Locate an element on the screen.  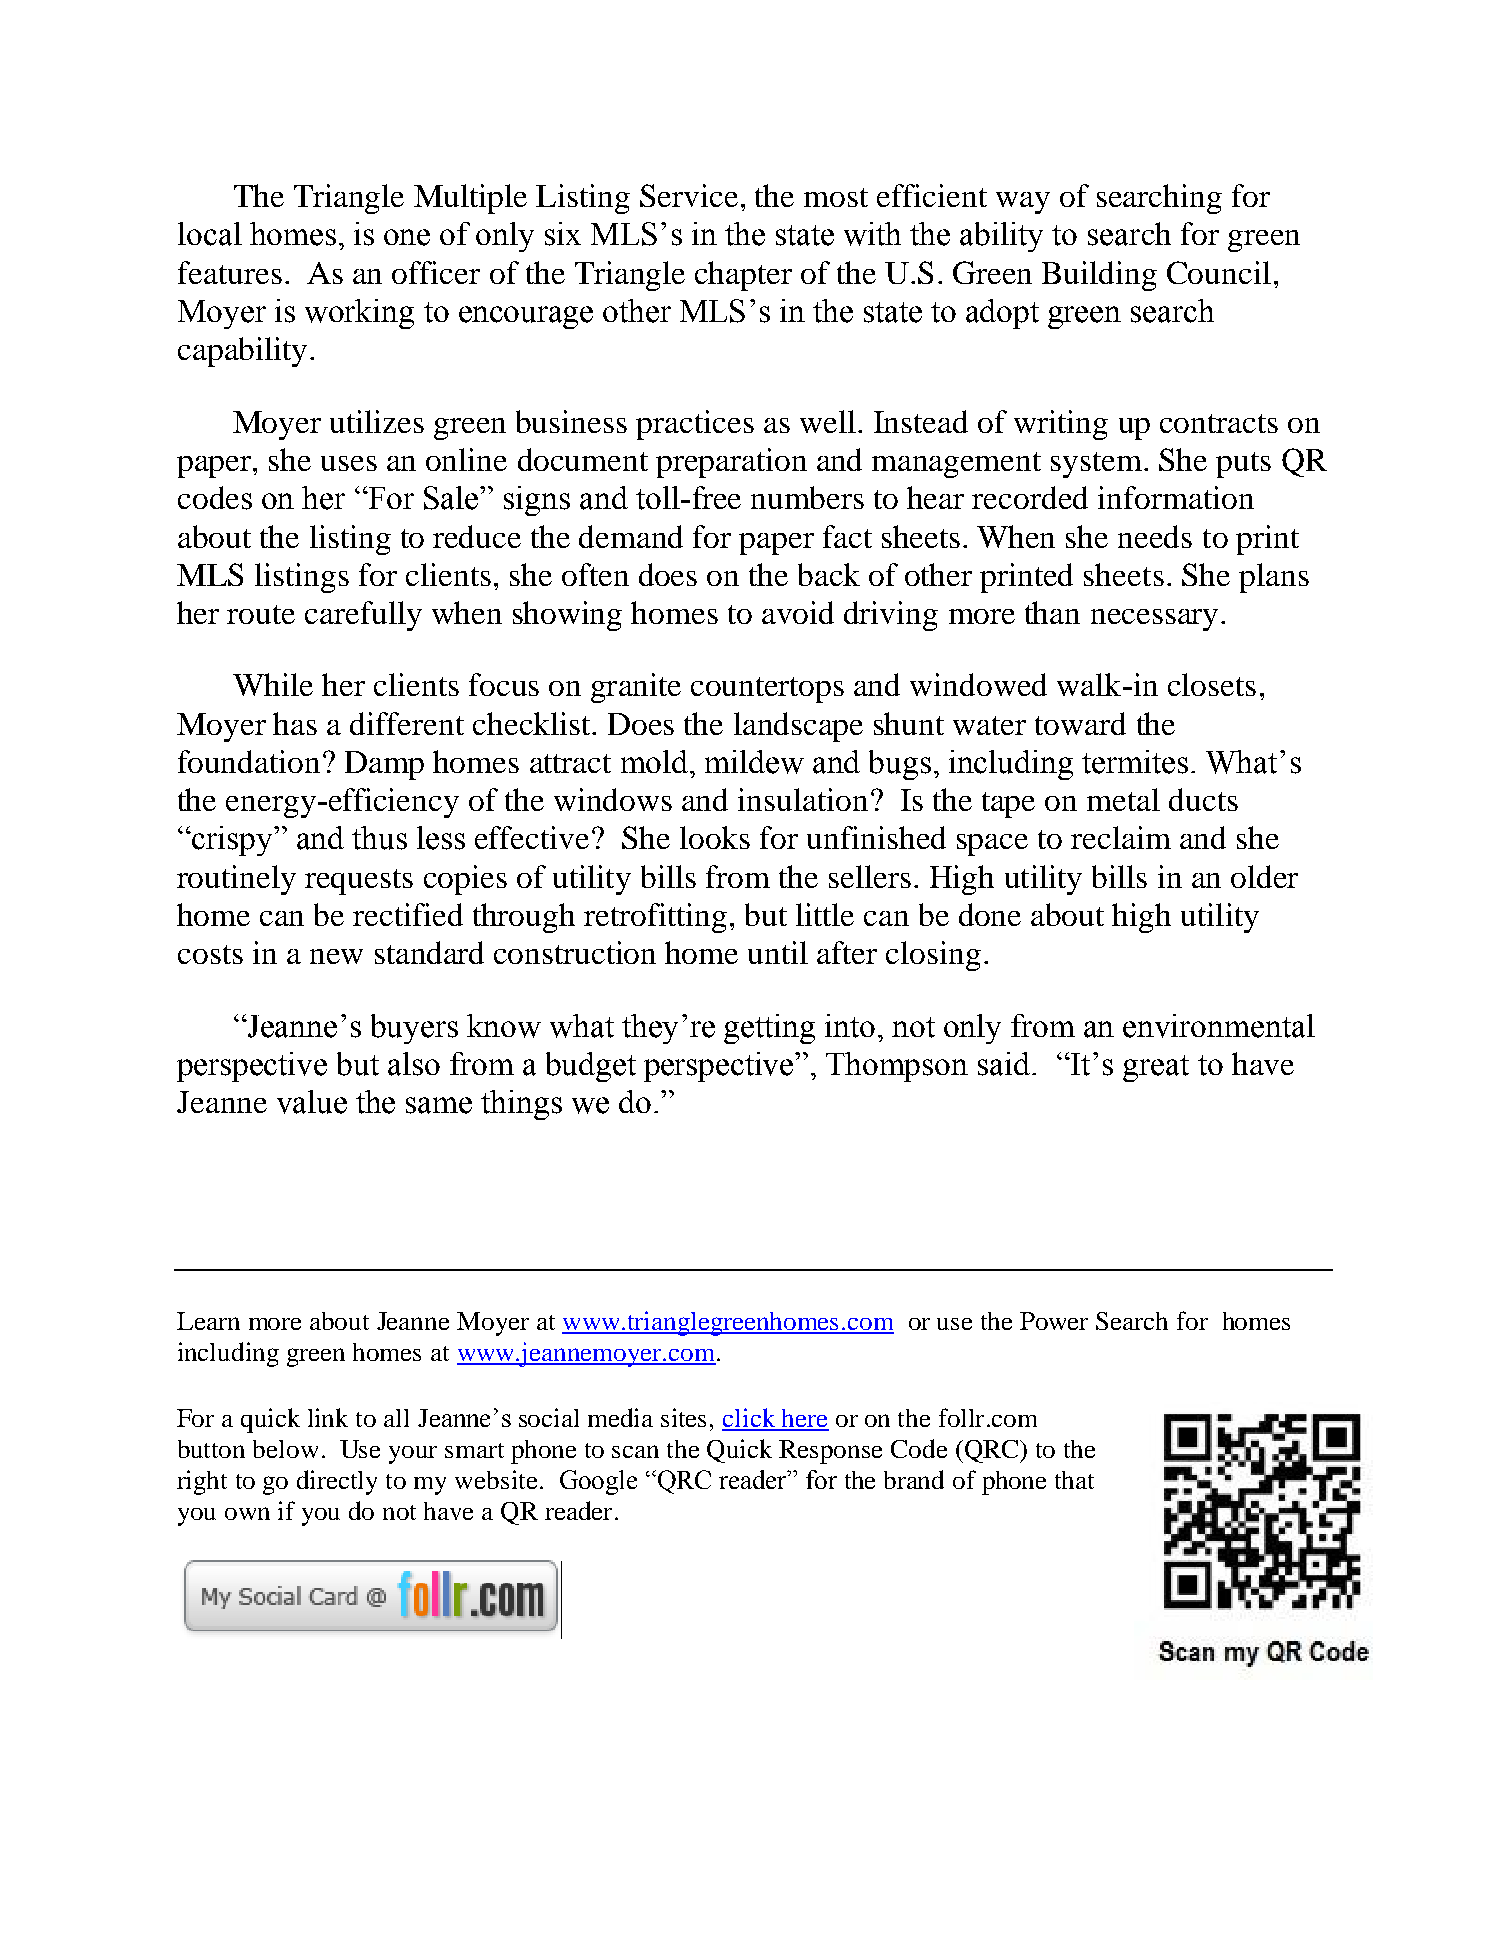
getting is located at coordinates (769, 1029).
